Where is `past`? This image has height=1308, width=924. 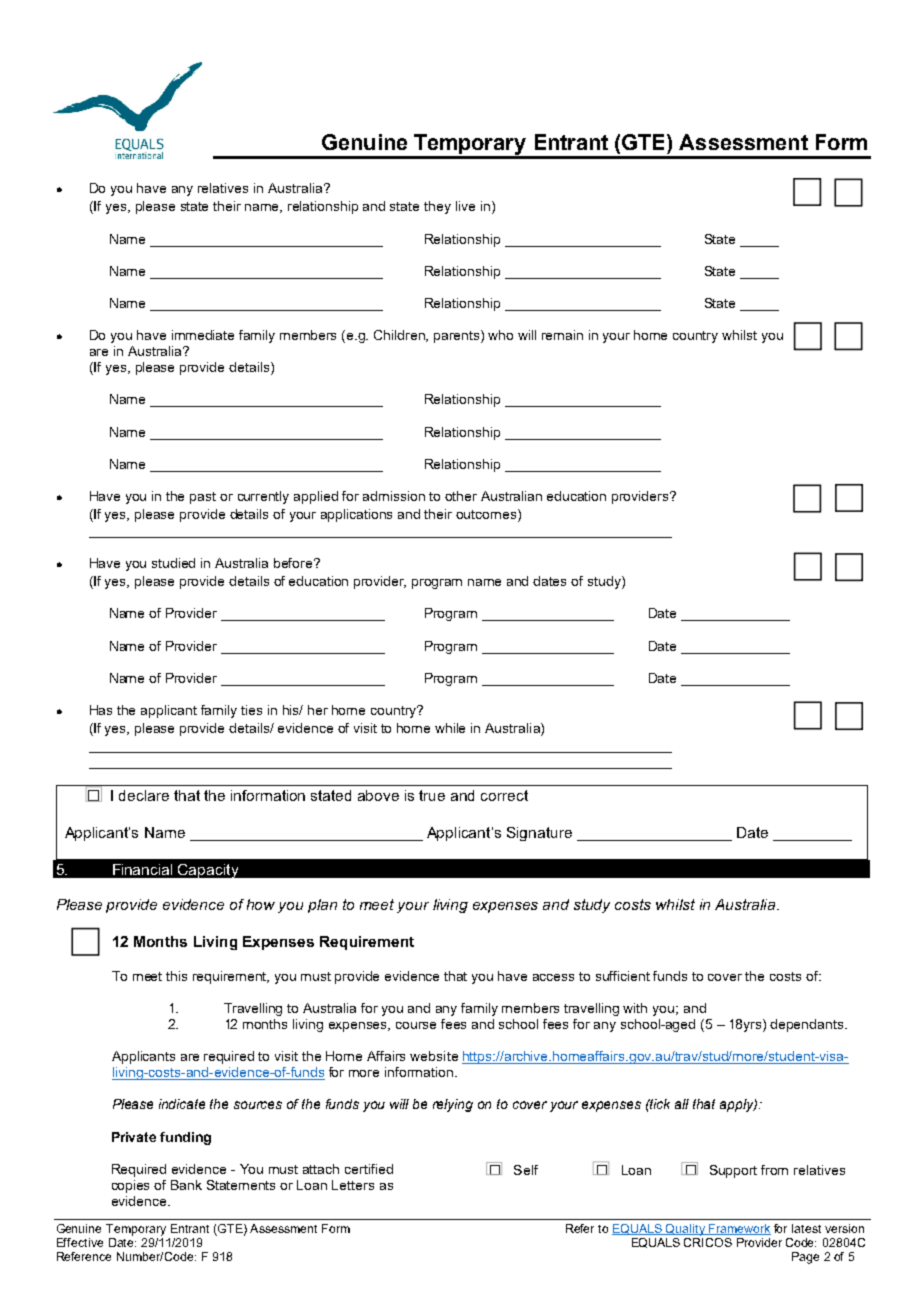
past is located at coordinates (203, 498).
